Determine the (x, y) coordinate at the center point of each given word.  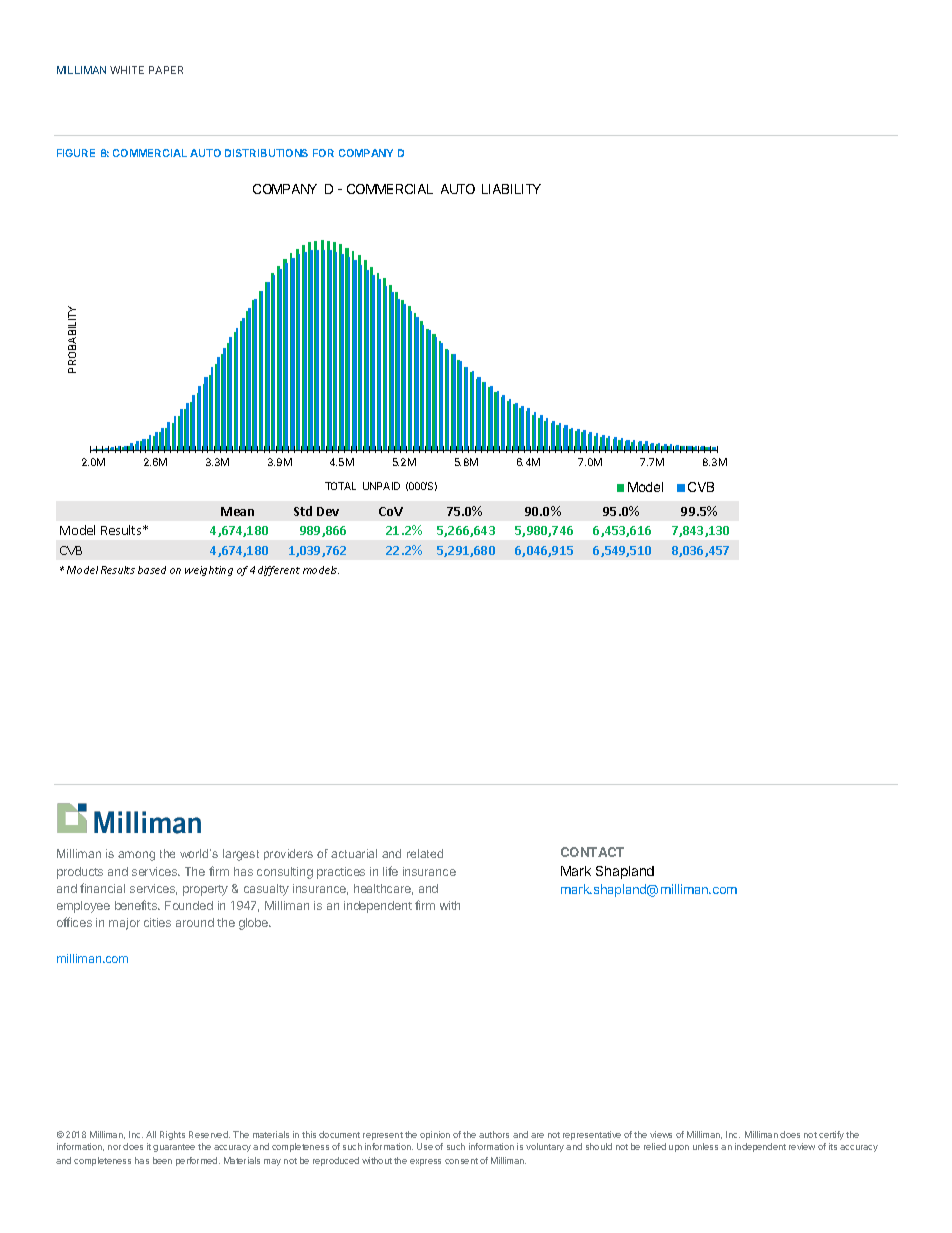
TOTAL (340, 486)
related (425, 853)
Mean (237, 511)
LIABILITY (511, 189)
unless (705, 1146)
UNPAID (381, 486)
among (136, 856)
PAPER (166, 70)
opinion (435, 1135)
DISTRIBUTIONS (266, 153)
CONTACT (592, 852)
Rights (172, 1135)
